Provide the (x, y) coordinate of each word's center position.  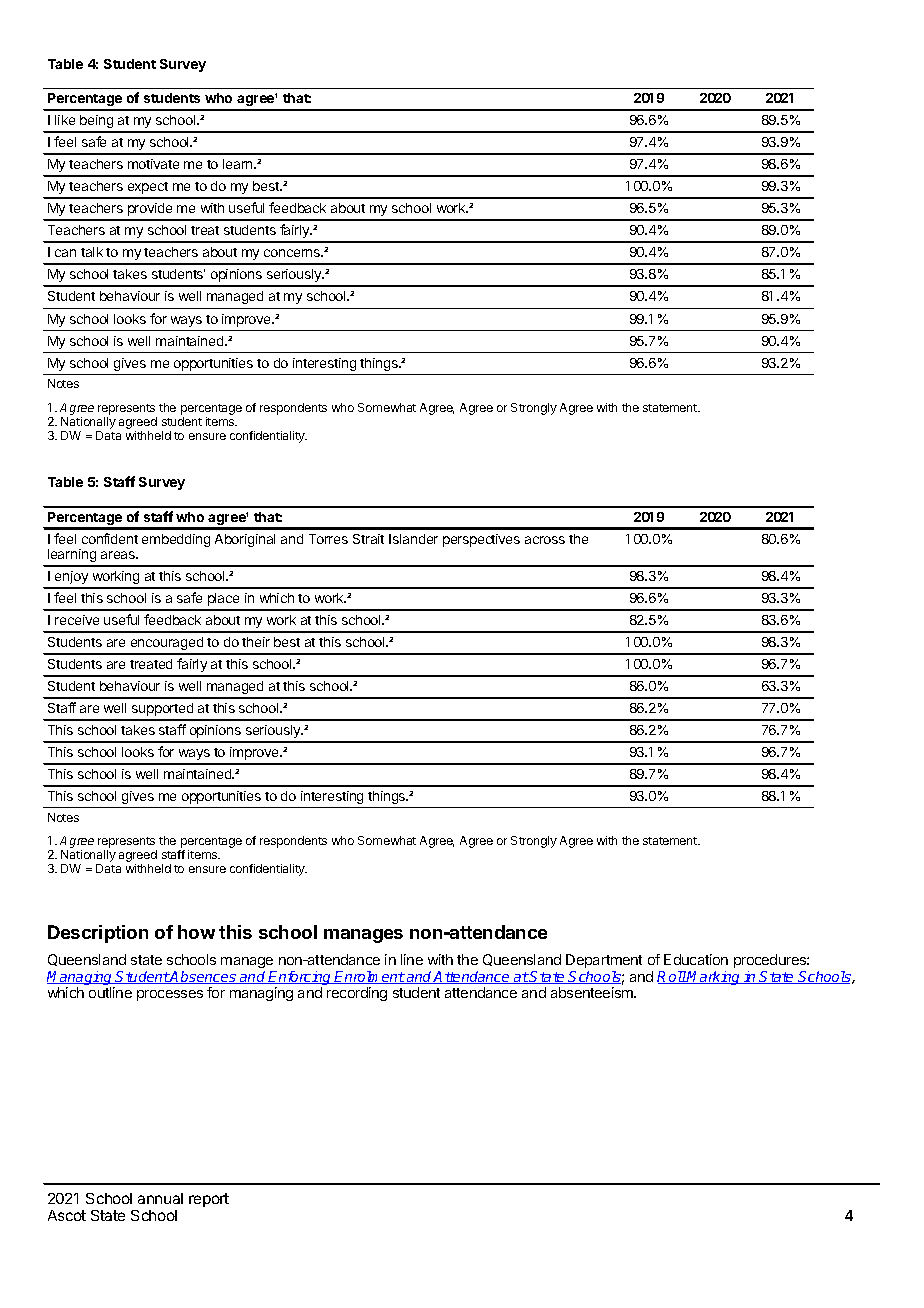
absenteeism (593, 992)
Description (98, 934)
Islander (413, 539)
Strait (368, 539)
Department (604, 961)
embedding (176, 540)
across (545, 540)
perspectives (481, 540)
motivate (153, 164)
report (209, 1200)
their (256, 642)
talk (92, 252)
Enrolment (370, 977)
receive (77, 620)
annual (160, 1198)
